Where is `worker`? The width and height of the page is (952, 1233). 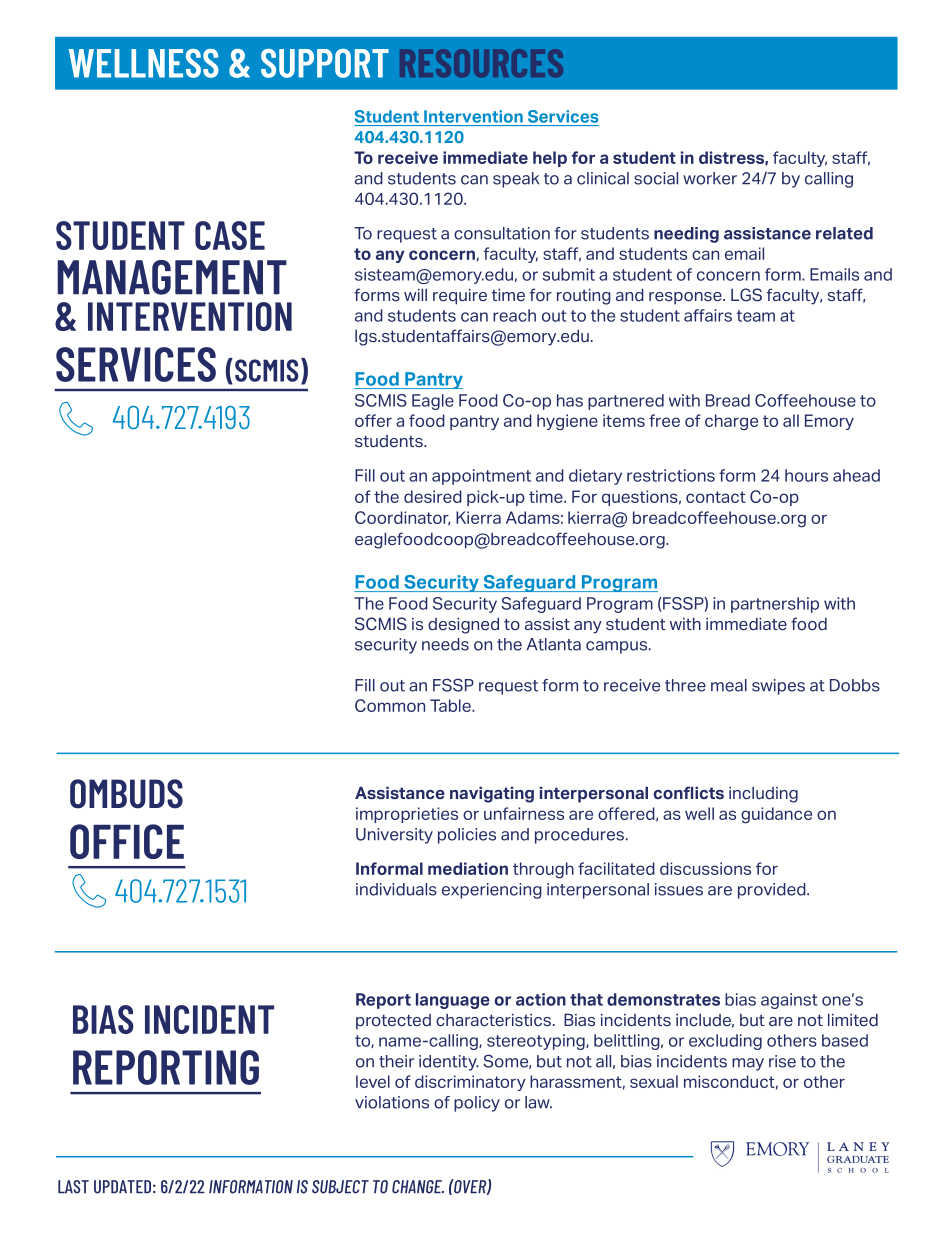
worker is located at coordinates (710, 178).
